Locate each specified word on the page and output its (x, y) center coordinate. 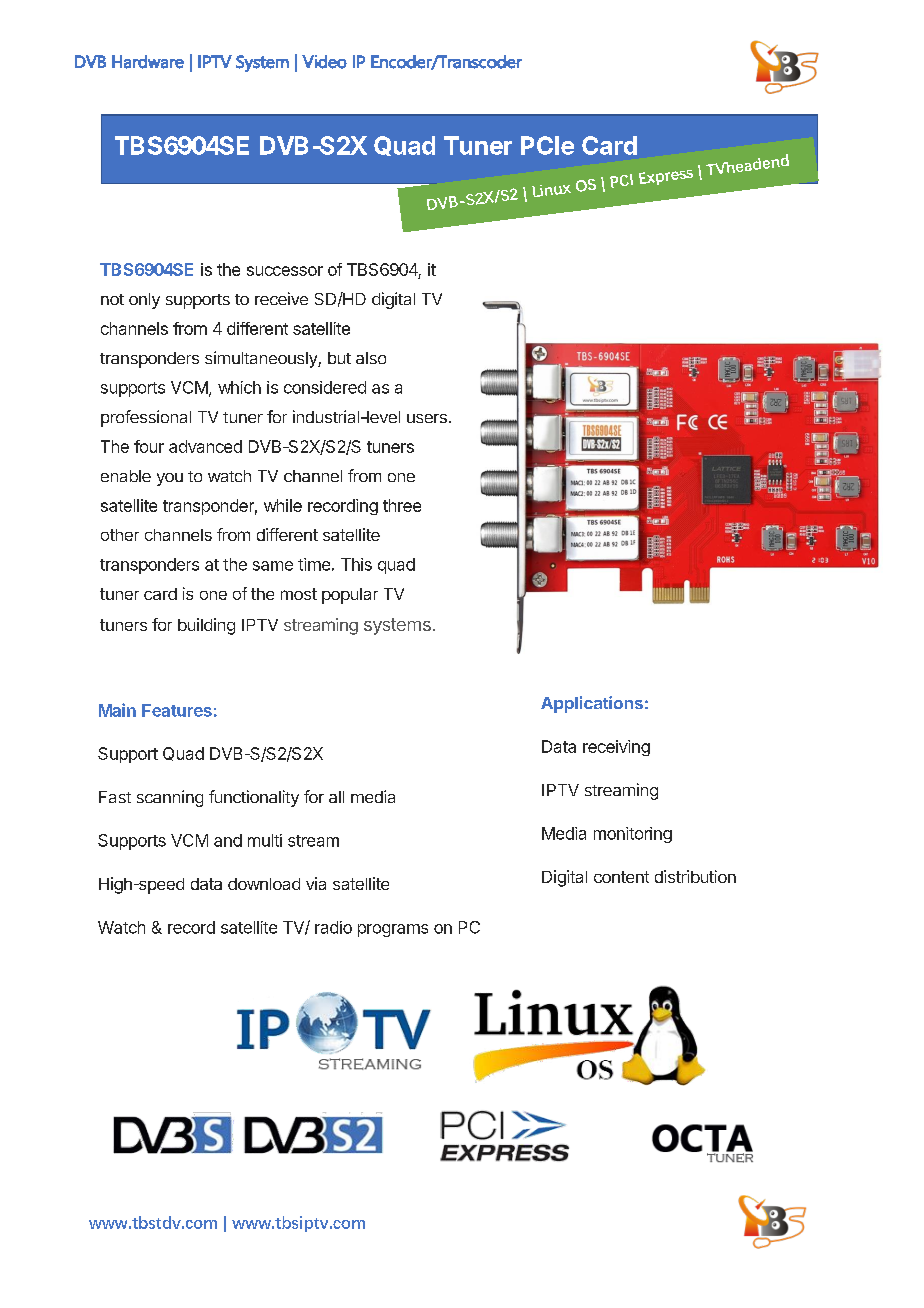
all (336, 797)
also (371, 358)
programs (393, 930)
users (427, 418)
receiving (616, 748)
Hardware (148, 62)
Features (177, 710)
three (402, 505)
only (144, 301)
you (170, 479)
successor (285, 271)
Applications (592, 704)
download (264, 884)
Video (324, 62)
